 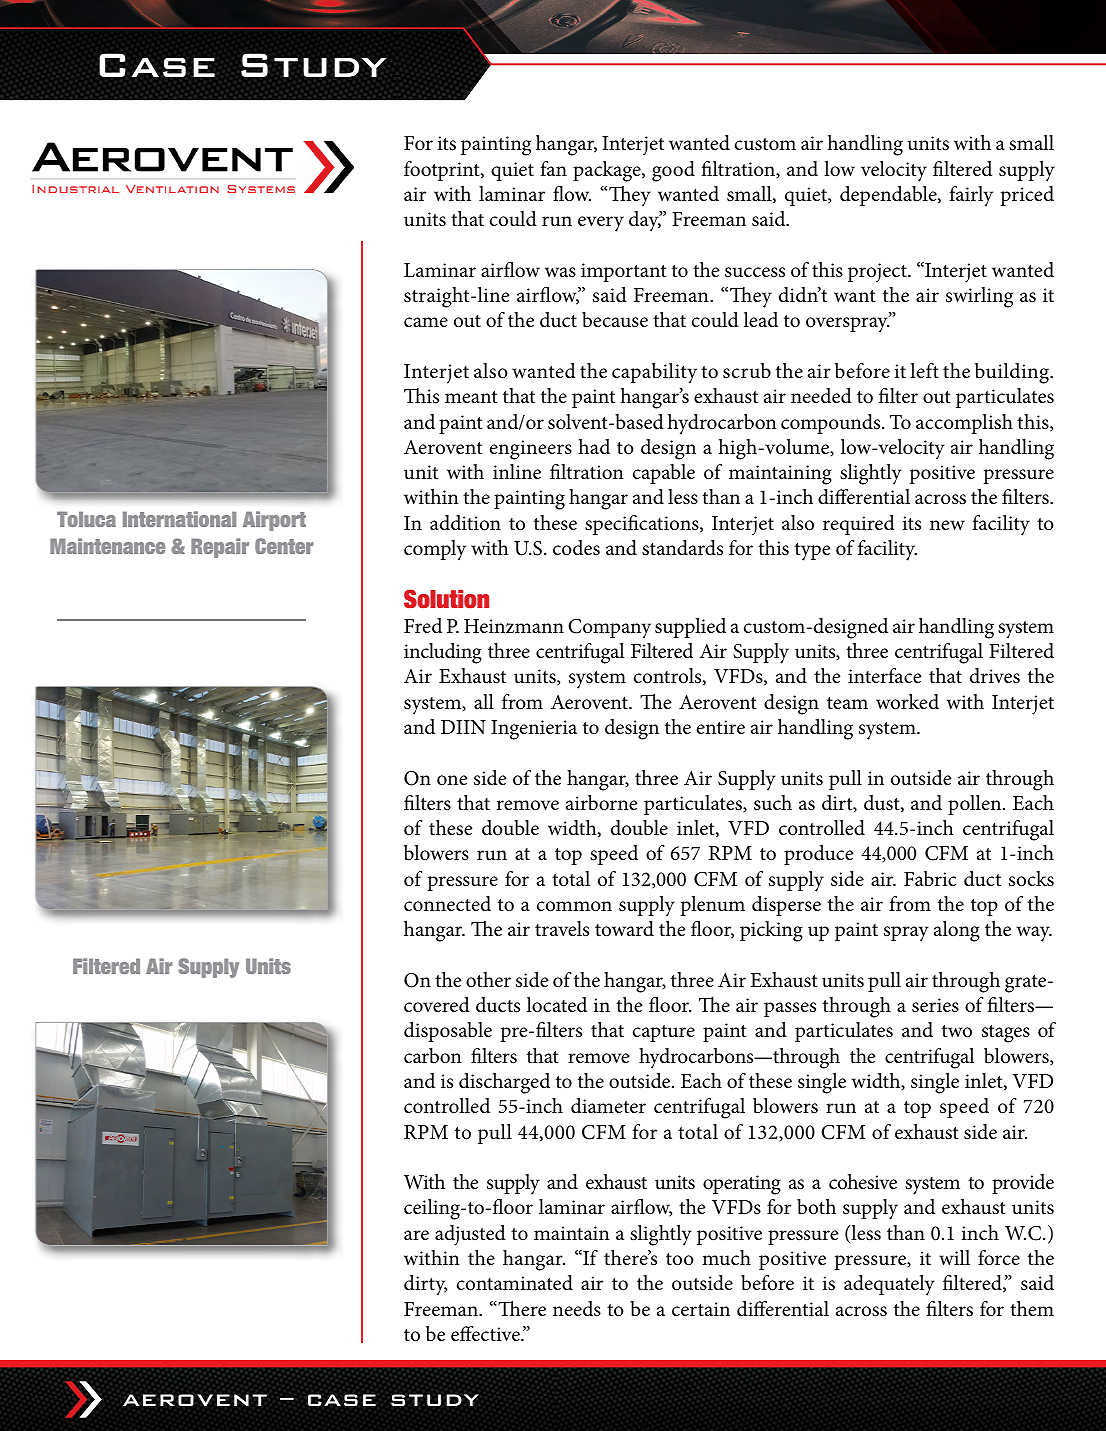 What do you see at coordinates (448, 1032) in the screenshot?
I see `disposable` at bounding box center [448, 1032].
